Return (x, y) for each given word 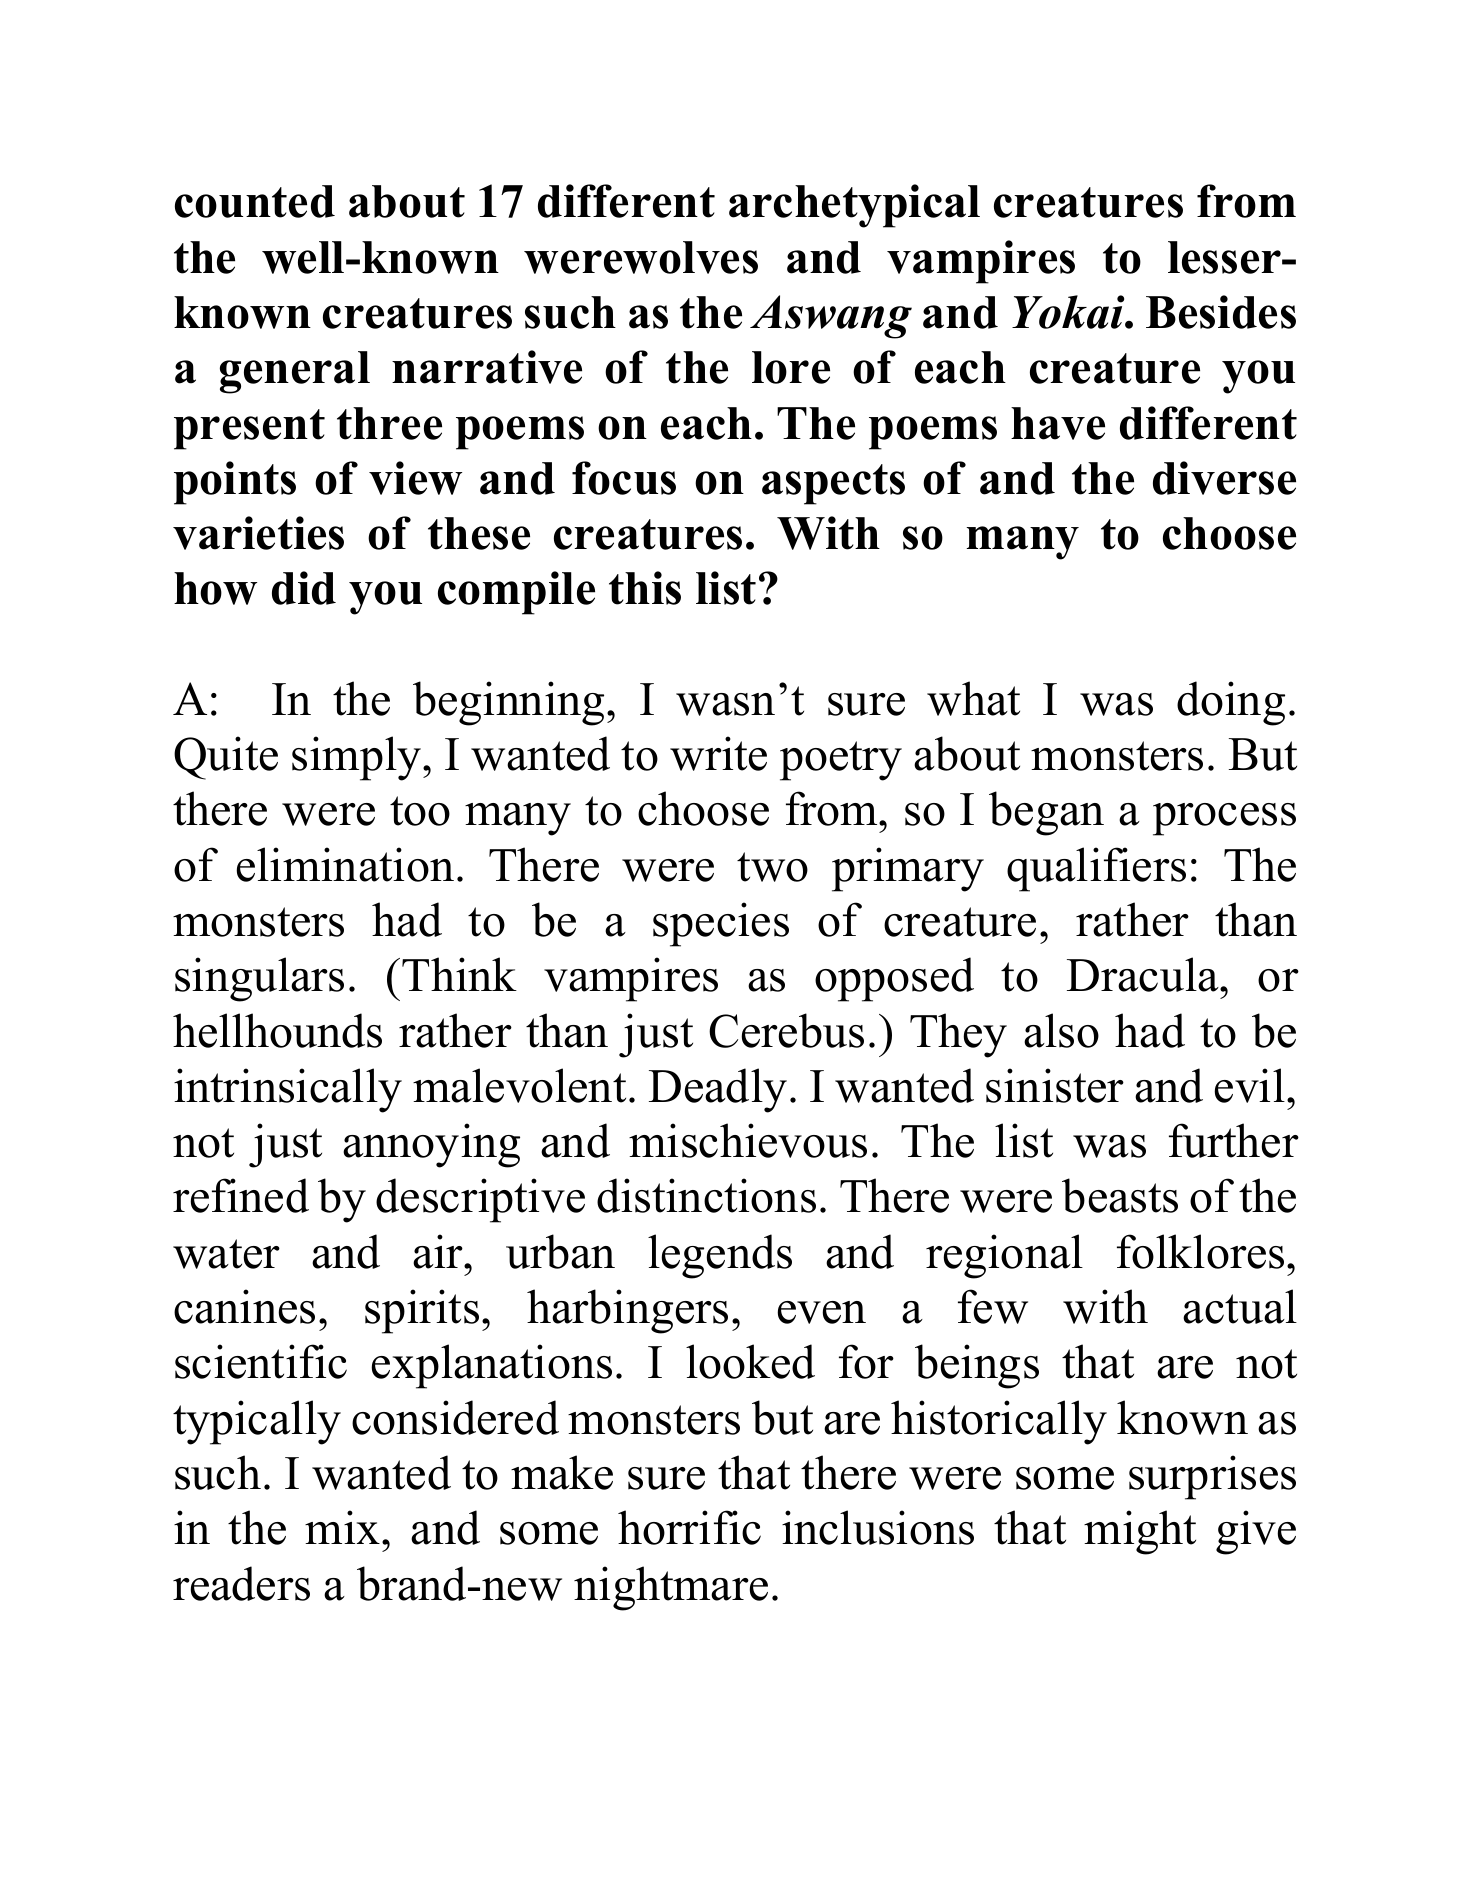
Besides (1221, 312)
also (1061, 1030)
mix (344, 1527)
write (718, 753)
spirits (422, 1311)
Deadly (718, 1090)
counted (255, 201)
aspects (833, 484)
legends (720, 1256)
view (415, 478)
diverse (1224, 478)
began (1046, 813)
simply (358, 758)
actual (1240, 1306)
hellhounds (277, 1030)
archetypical (854, 206)
